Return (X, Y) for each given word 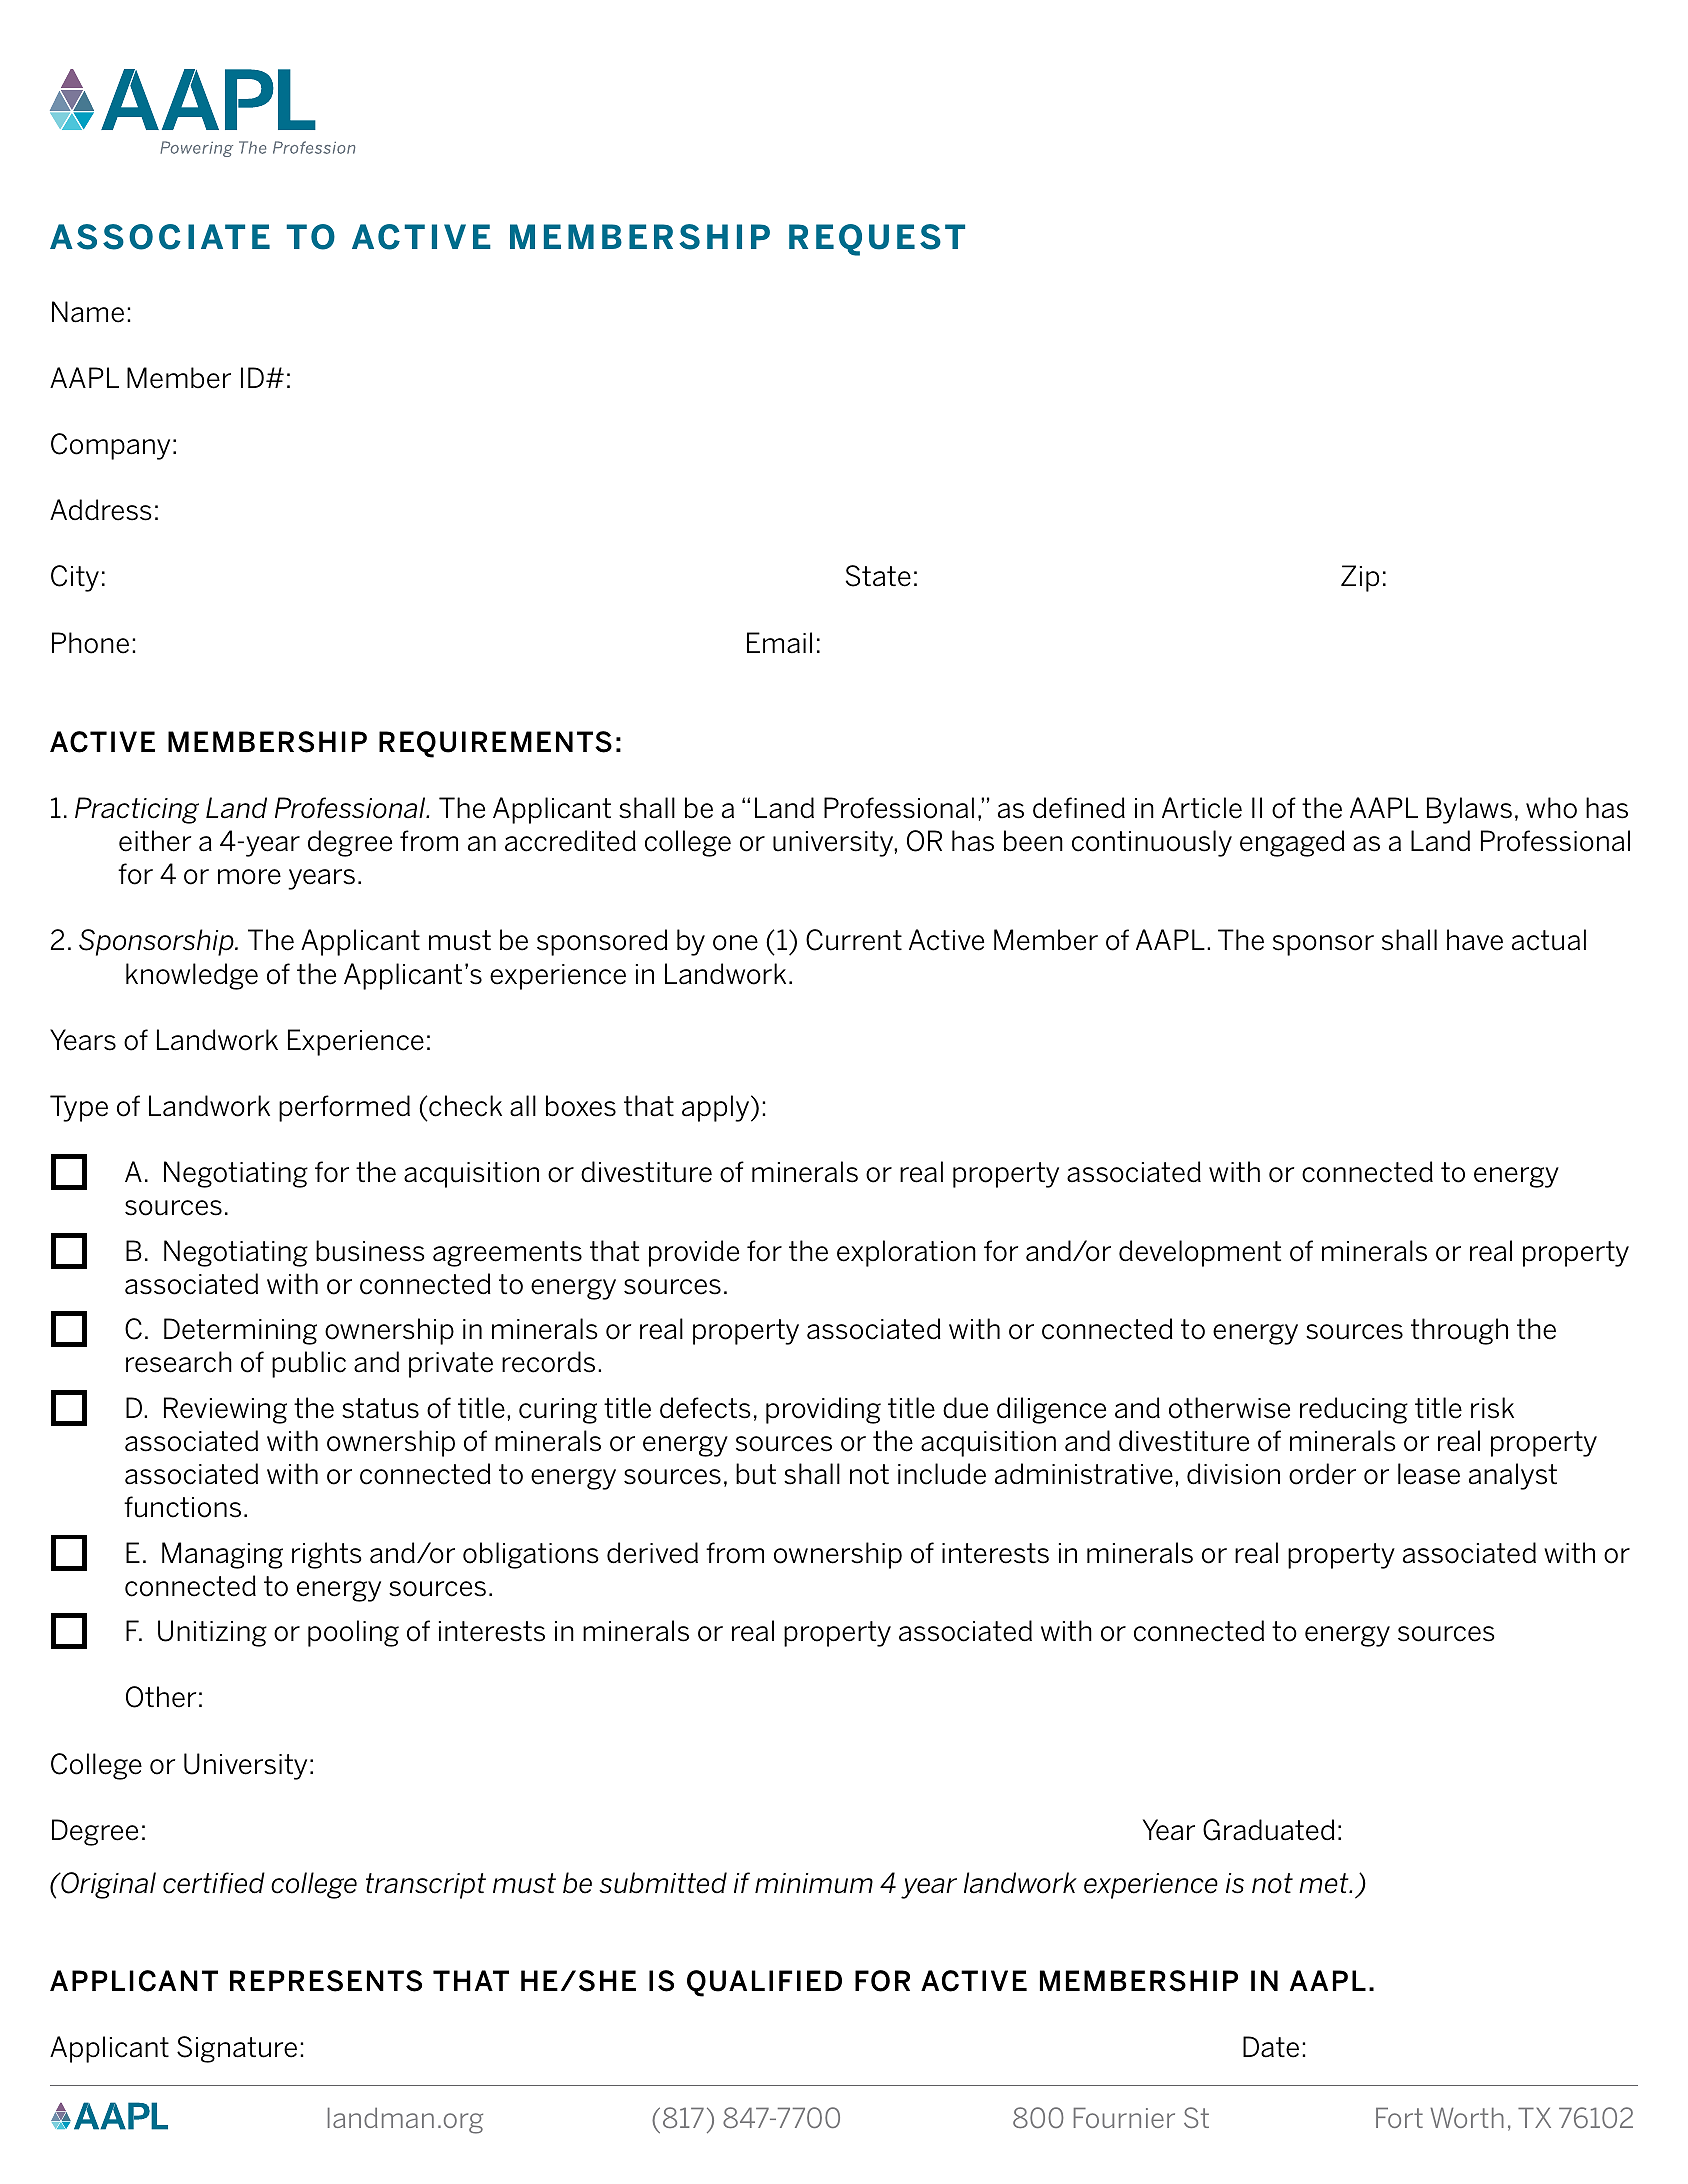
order (1322, 1474)
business (370, 1251)
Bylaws (1469, 810)
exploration (906, 1253)
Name (88, 312)
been (1033, 841)
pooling (353, 1633)
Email (779, 643)
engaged (1292, 843)
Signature (237, 2049)
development (1200, 1253)
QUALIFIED (764, 1983)
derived (652, 1553)
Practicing (137, 810)
